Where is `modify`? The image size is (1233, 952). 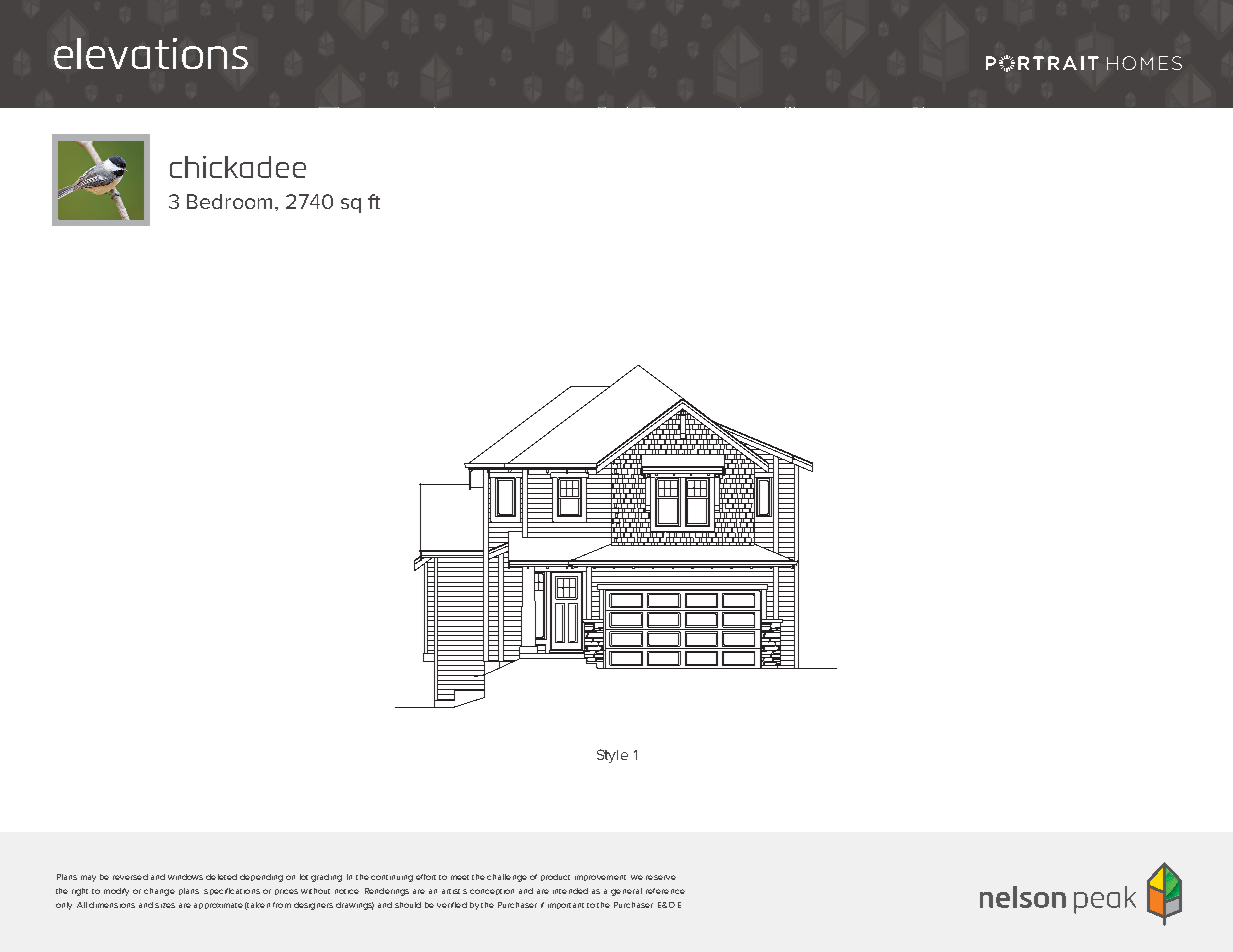
modify is located at coordinates (116, 892).
